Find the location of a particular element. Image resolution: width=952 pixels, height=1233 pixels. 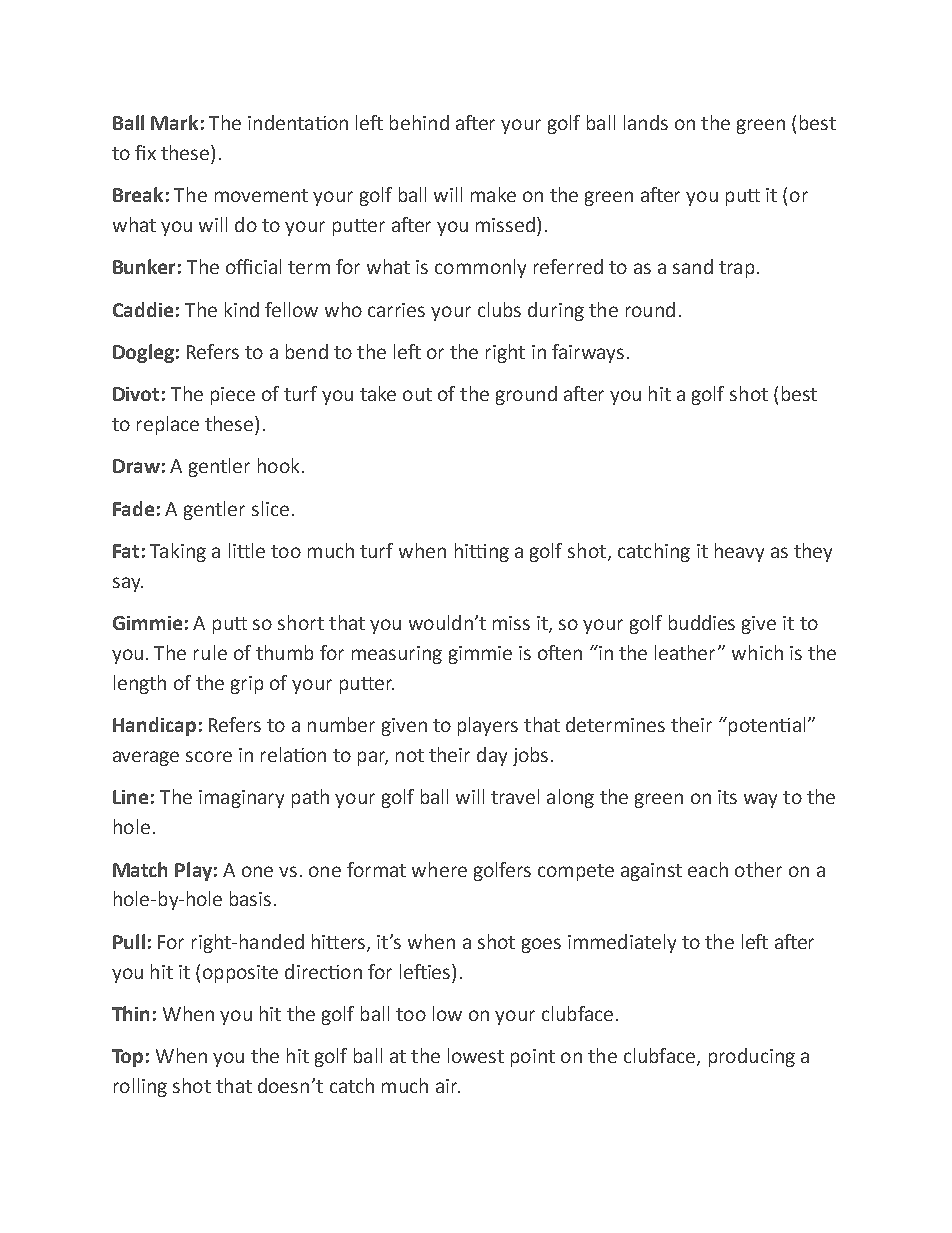

its is located at coordinates (727, 797).
